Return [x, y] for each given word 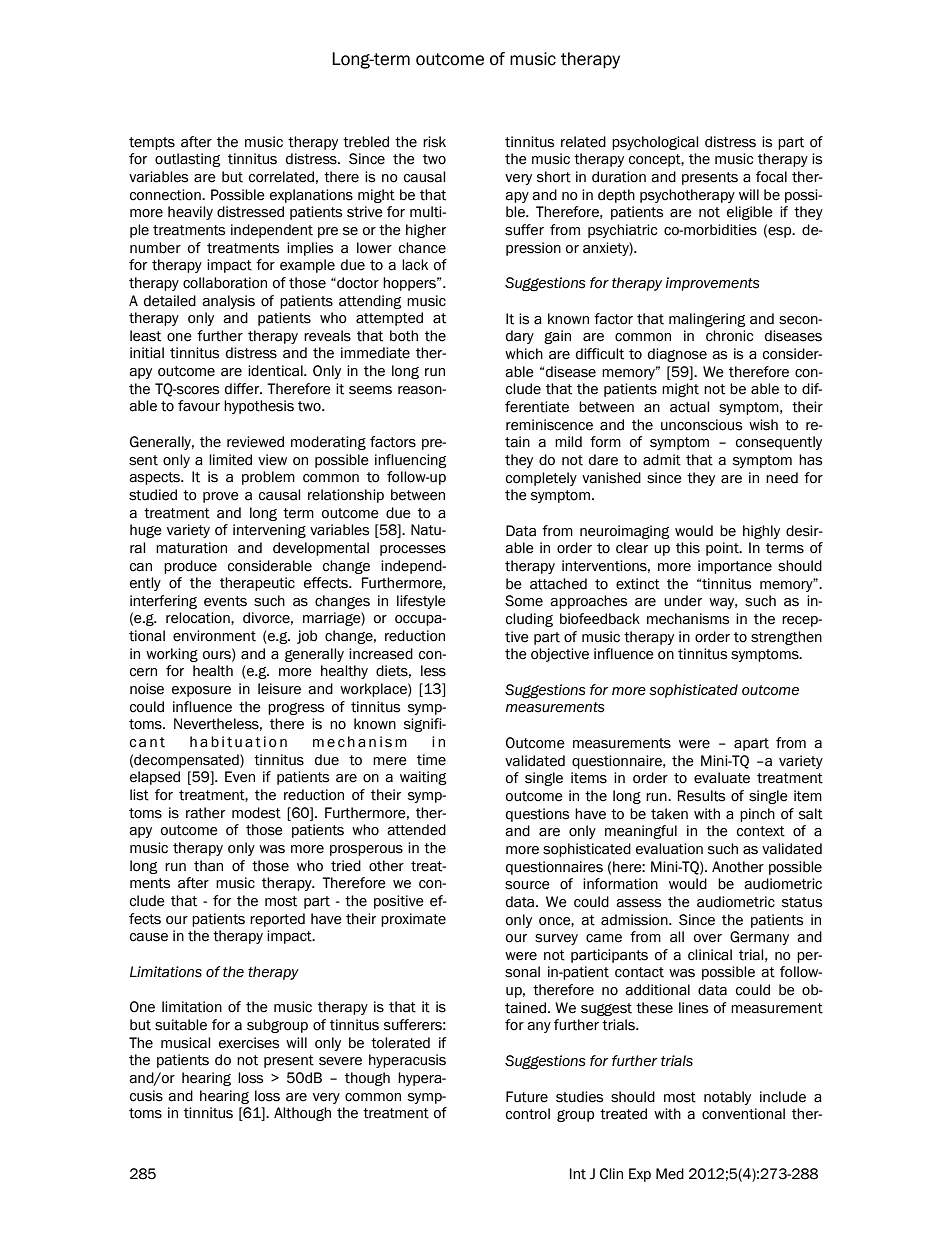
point [723, 549]
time [431, 760]
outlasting [188, 160]
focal [771, 177]
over [708, 938]
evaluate [722, 778]
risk [434, 142]
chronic [729, 336]
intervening [269, 531]
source [527, 885]
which [524, 354]
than [208, 866]
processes [413, 550]
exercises [249, 1043]
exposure [201, 691]
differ [243, 389]
